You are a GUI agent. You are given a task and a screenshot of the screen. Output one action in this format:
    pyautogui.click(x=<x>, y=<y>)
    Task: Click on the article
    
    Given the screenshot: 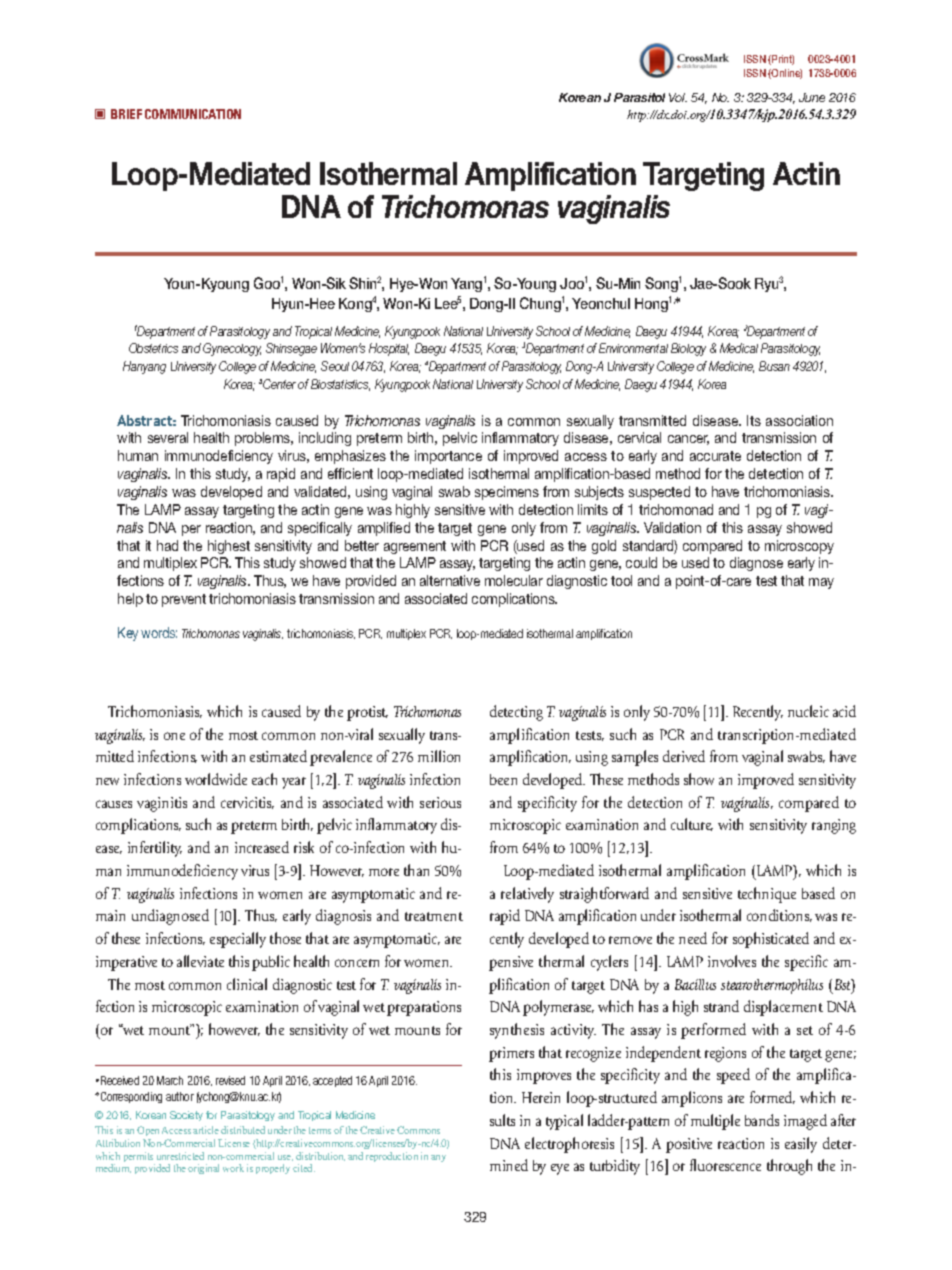 What is the action you would take?
    pyautogui.click(x=206, y=1130)
